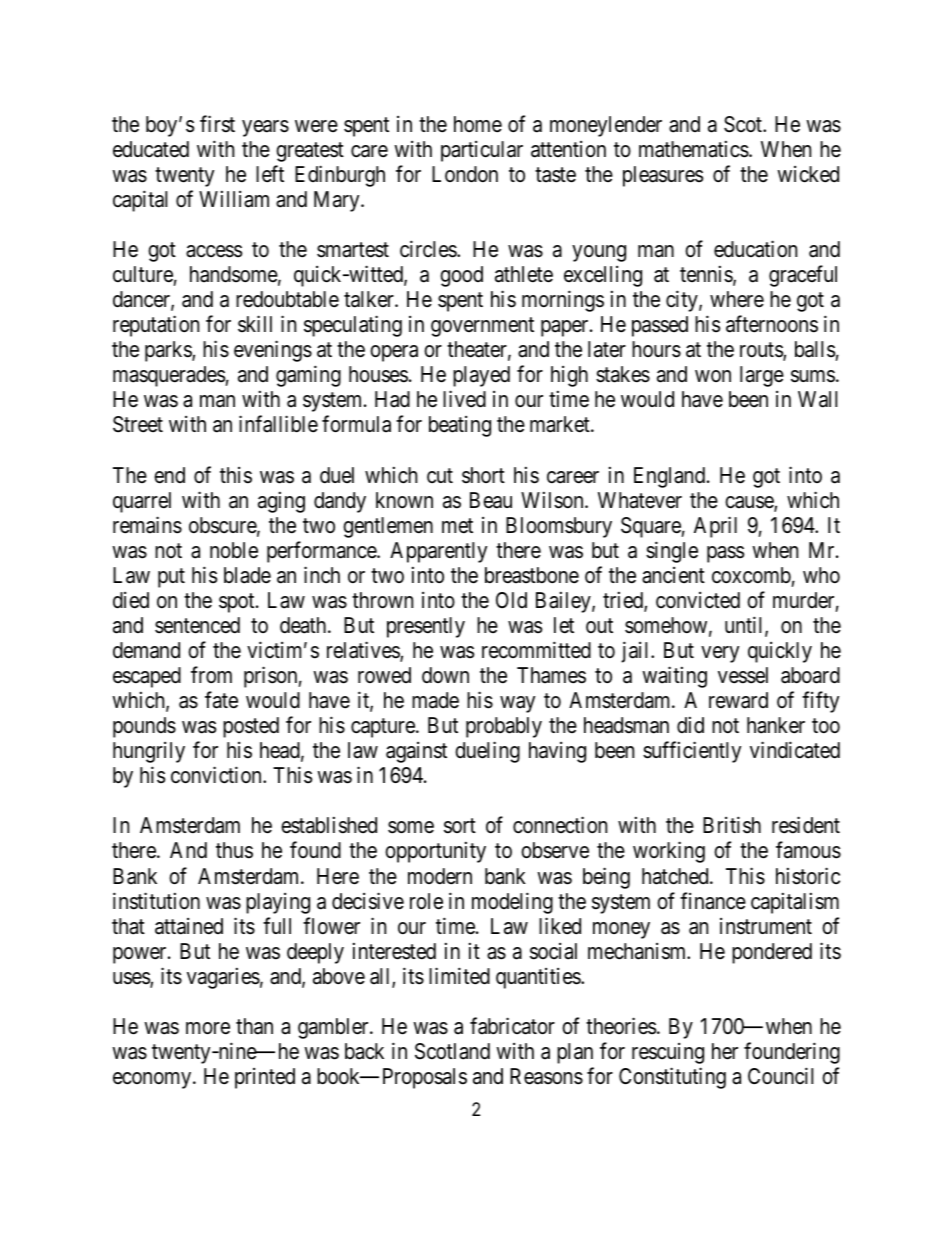 The width and height of the screenshot is (952, 1233). What do you see at coordinates (217, 124) in the screenshot?
I see `first` at bounding box center [217, 124].
